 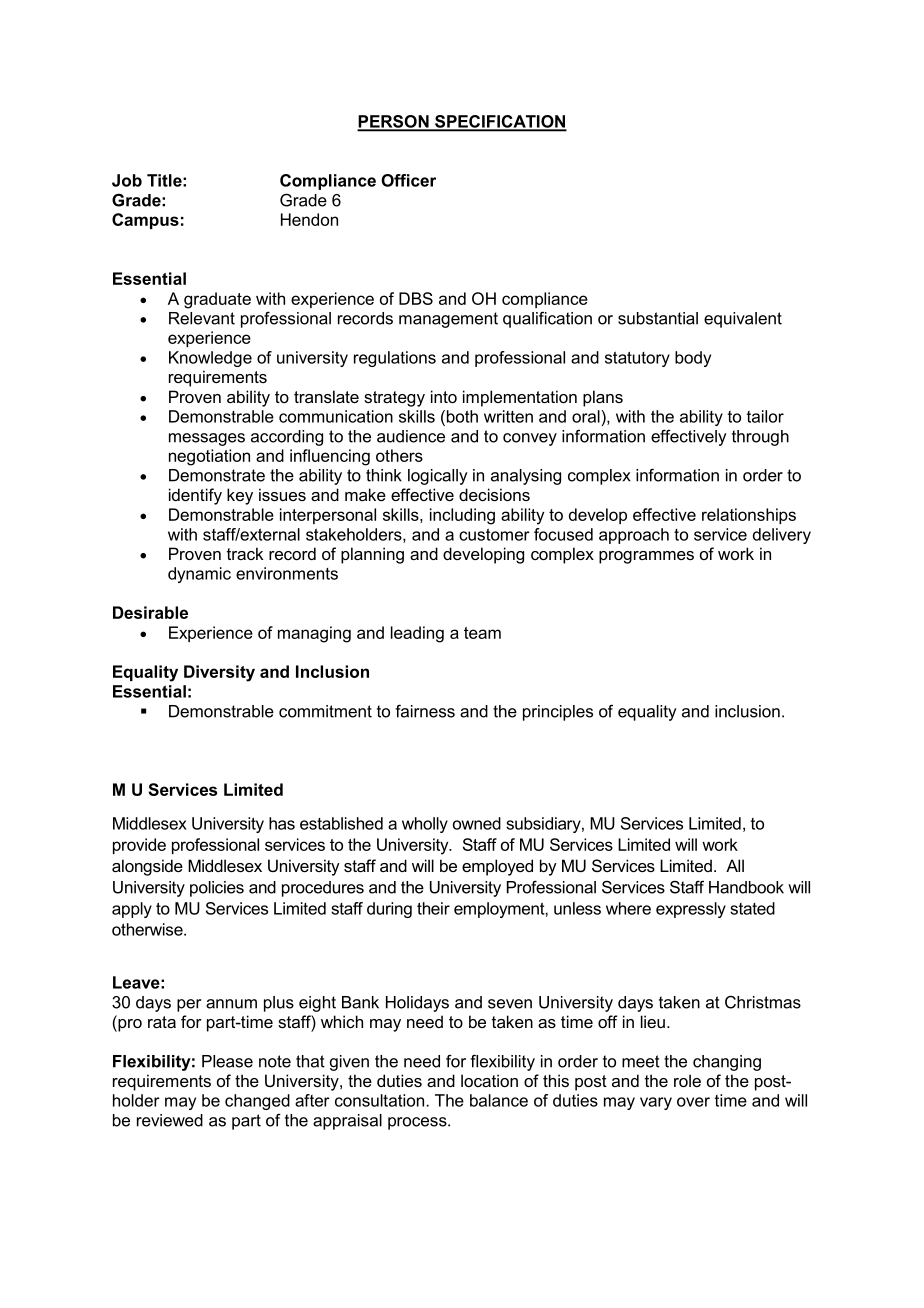 I want to click on Campus, so click(x=145, y=221).
